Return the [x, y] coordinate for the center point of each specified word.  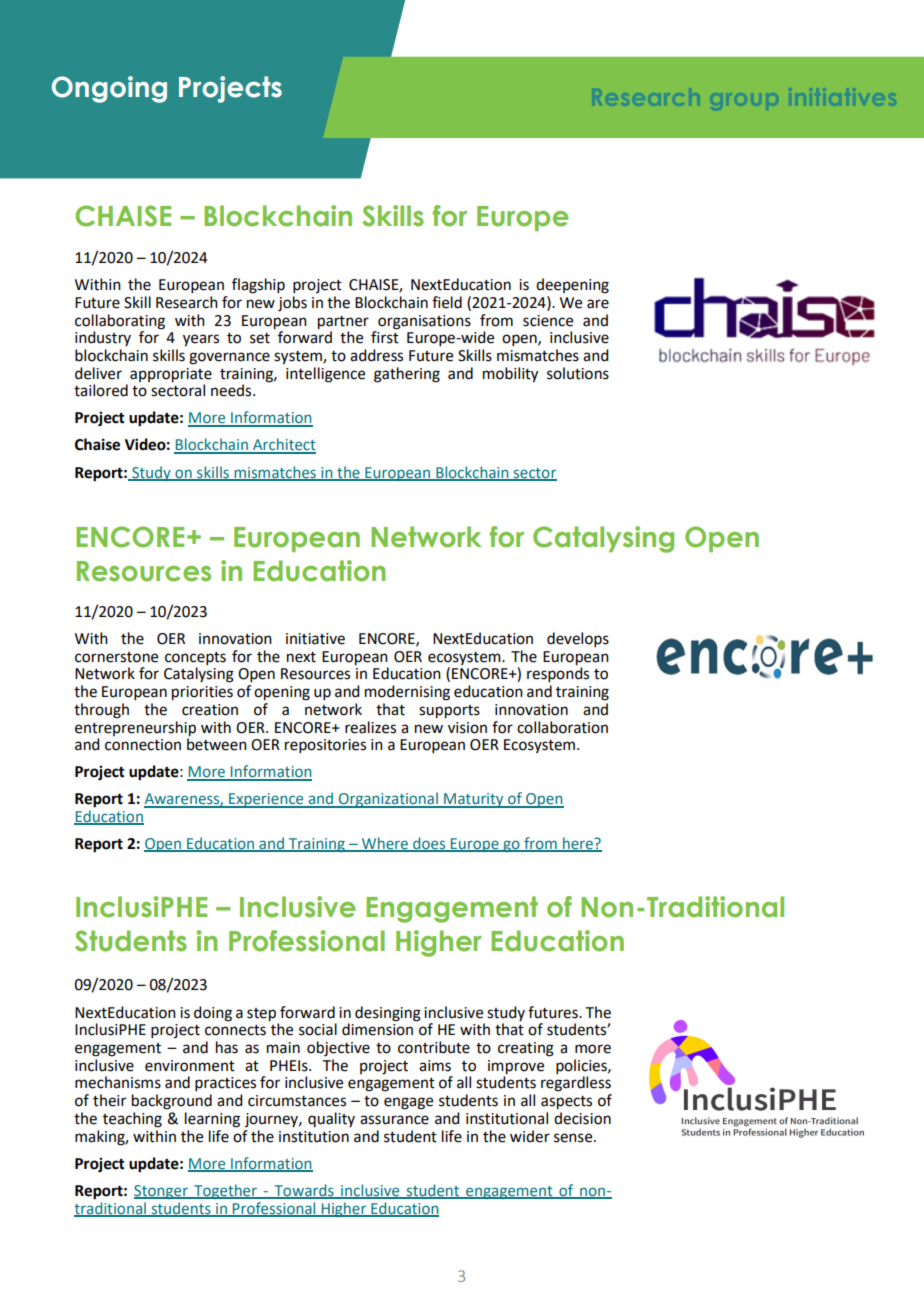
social [318, 1029]
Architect [283, 445]
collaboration [562, 727]
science [548, 321]
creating [526, 1049]
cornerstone [116, 657]
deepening [572, 286]
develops [578, 640]
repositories [325, 746]
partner [343, 323]
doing [213, 1014]
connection [143, 745]
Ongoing [109, 89]
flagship [258, 286]
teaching [132, 1120]
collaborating [120, 322]
